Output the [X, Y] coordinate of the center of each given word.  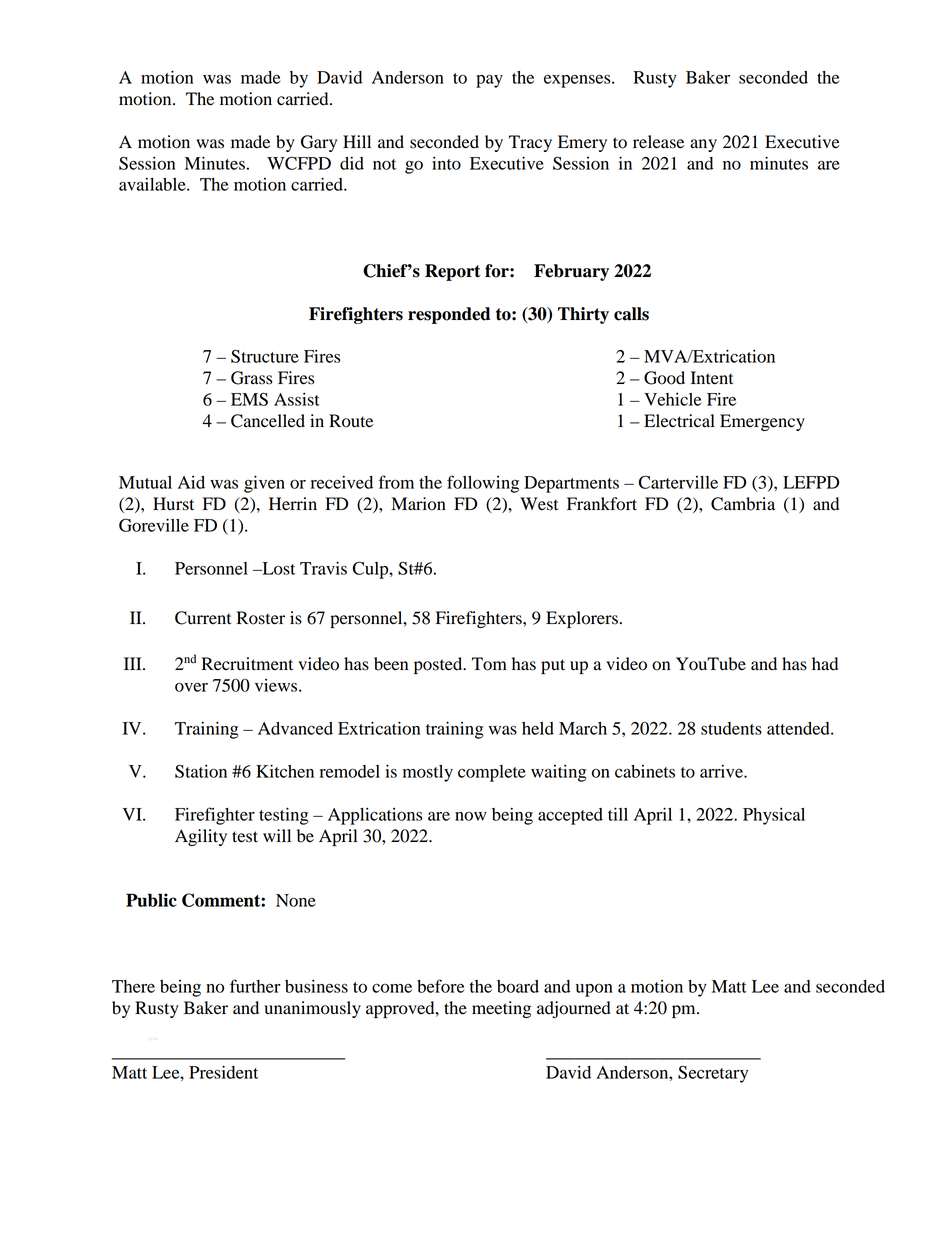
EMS [249, 399]
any [703, 145]
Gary [319, 143]
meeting [501, 1009]
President [223, 1072]
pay [489, 81]
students [731, 728]
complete [492, 773]
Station [201, 771]
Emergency [762, 422]
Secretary [713, 1074]
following [483, 484]
